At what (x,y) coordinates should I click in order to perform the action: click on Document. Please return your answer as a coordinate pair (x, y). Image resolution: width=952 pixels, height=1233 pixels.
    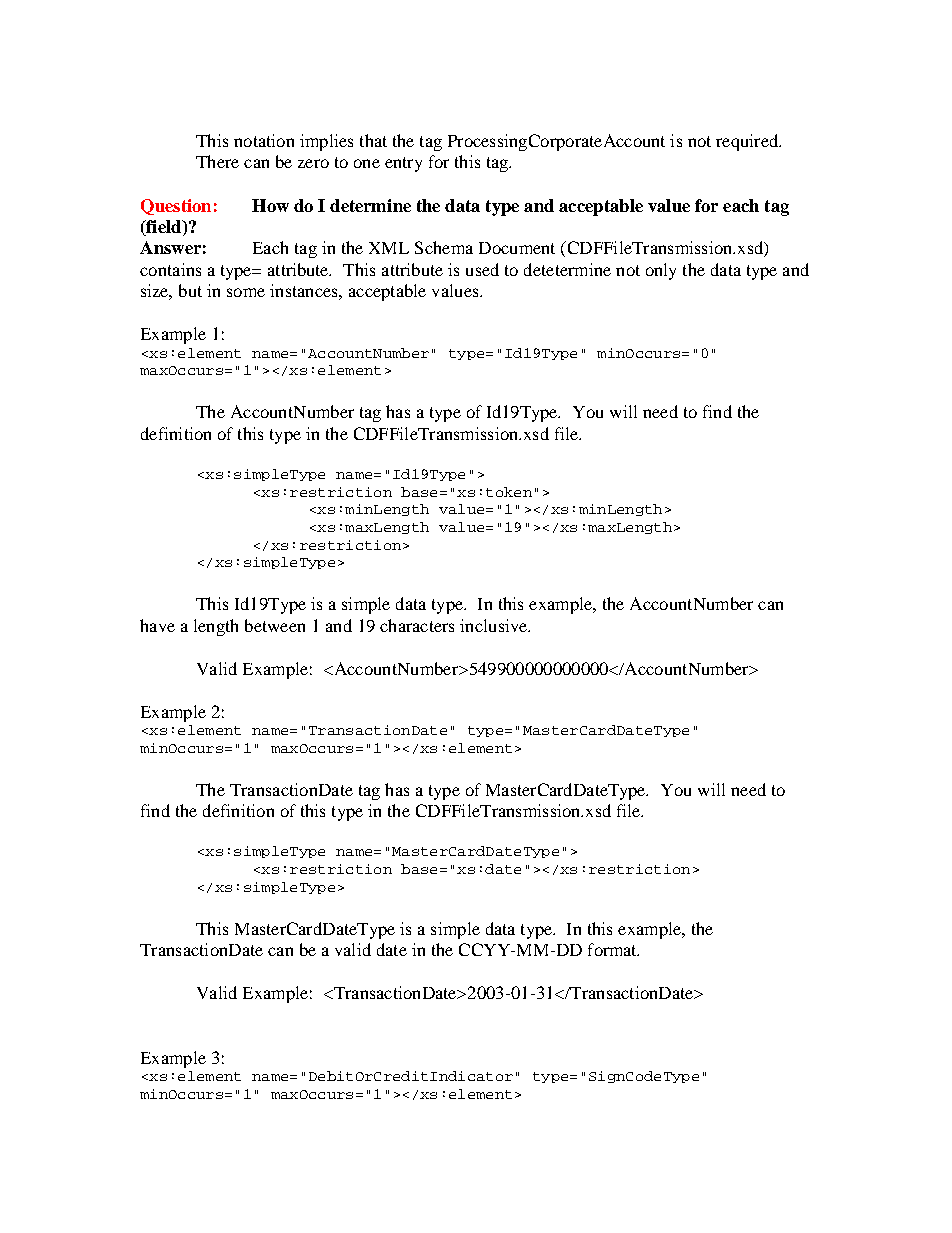
    Looking at the image, I should click on (517, 248).
